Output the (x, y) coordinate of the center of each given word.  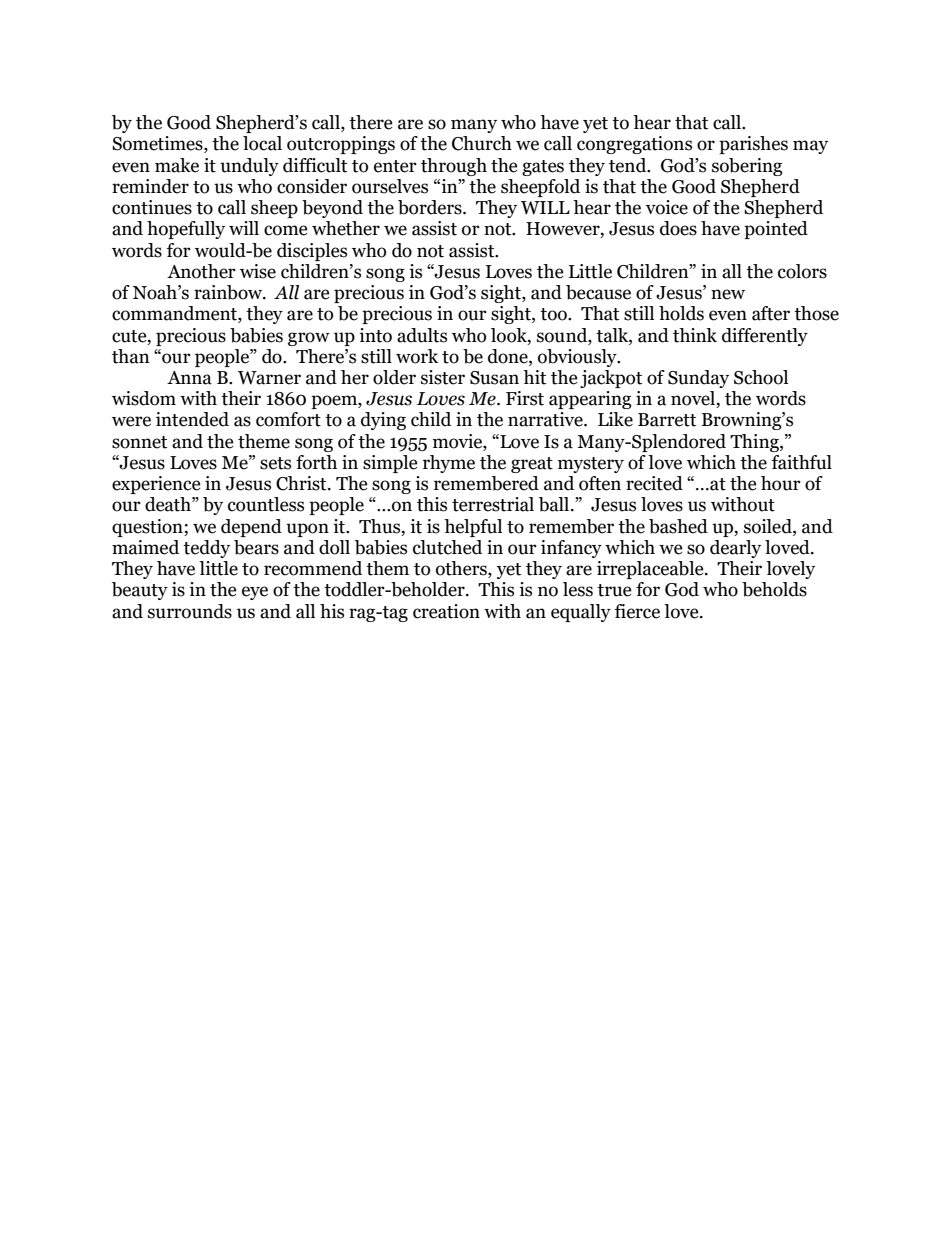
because (598, 292)
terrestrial (493, 504)
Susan (494, 378)
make (177, 165)
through (454, 167)
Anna (189, 378)
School (761, 377)
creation (446, 611)
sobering (747, 167)
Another (201, 271)
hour (781, 483)
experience (156, 485)
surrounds (190, 611)
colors (802, 271)
